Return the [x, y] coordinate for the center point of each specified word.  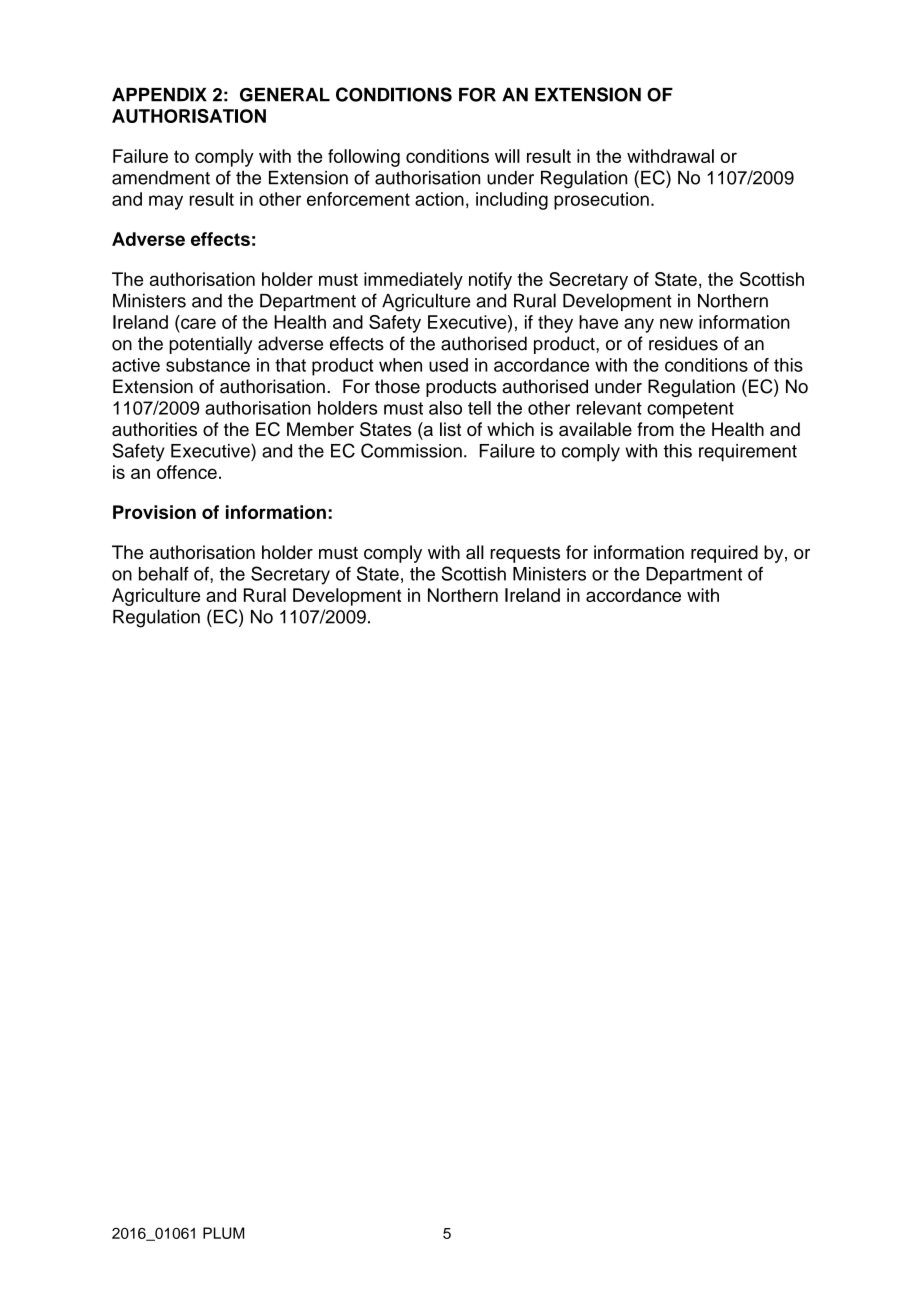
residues [683, 343]
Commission [411, 450]
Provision [154, 512]
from [655, 429]
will [507, 156]
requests [525, 554]
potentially [210, 345]
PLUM [223, 1233]
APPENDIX [159, 94]
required [724, 554]
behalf [164, 573]
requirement [748, 452]
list [450, 429]
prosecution [601, 201]
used [448, 365]
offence [187, 472]
